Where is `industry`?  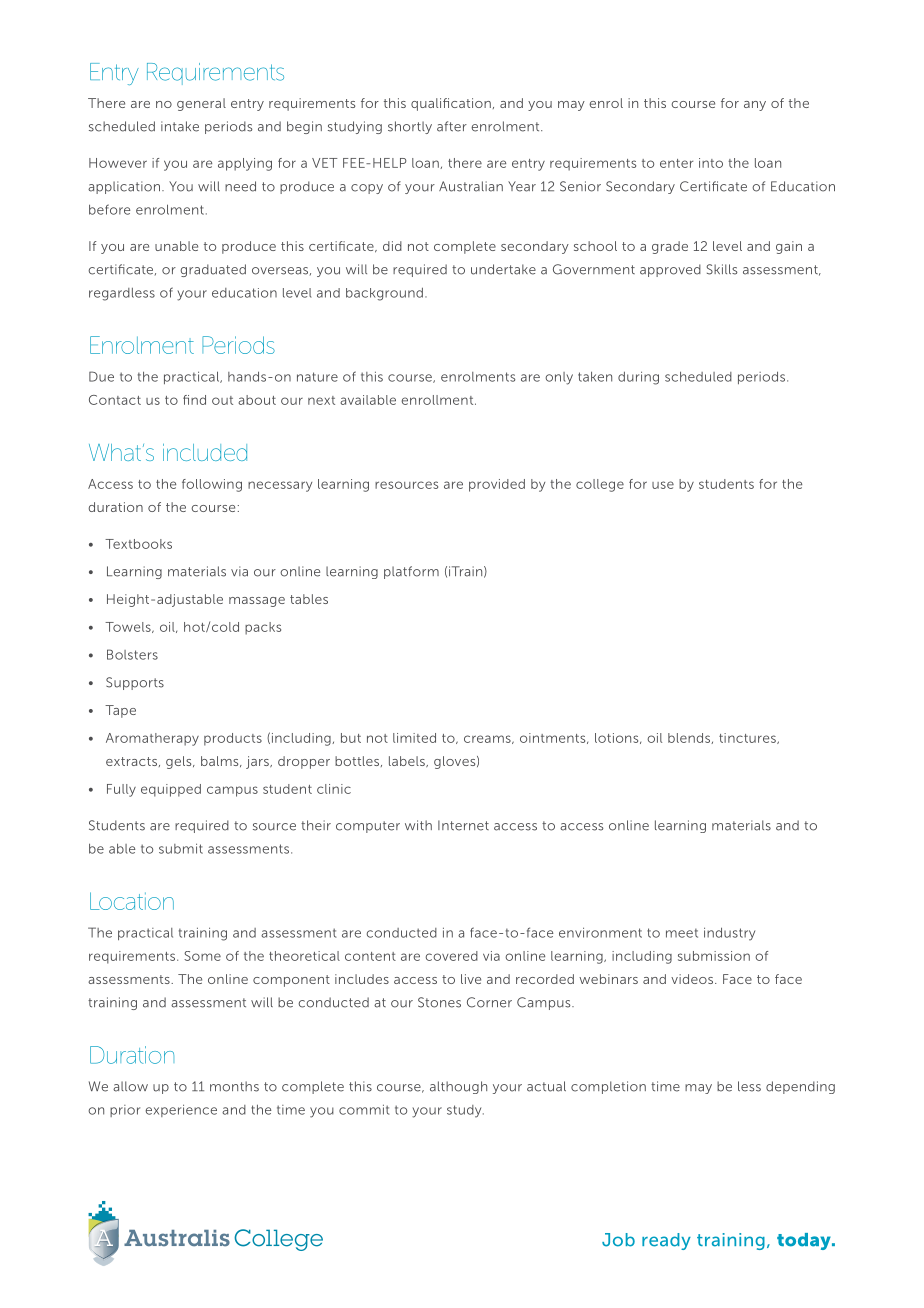
industry is located at coordinates (729, 934).
